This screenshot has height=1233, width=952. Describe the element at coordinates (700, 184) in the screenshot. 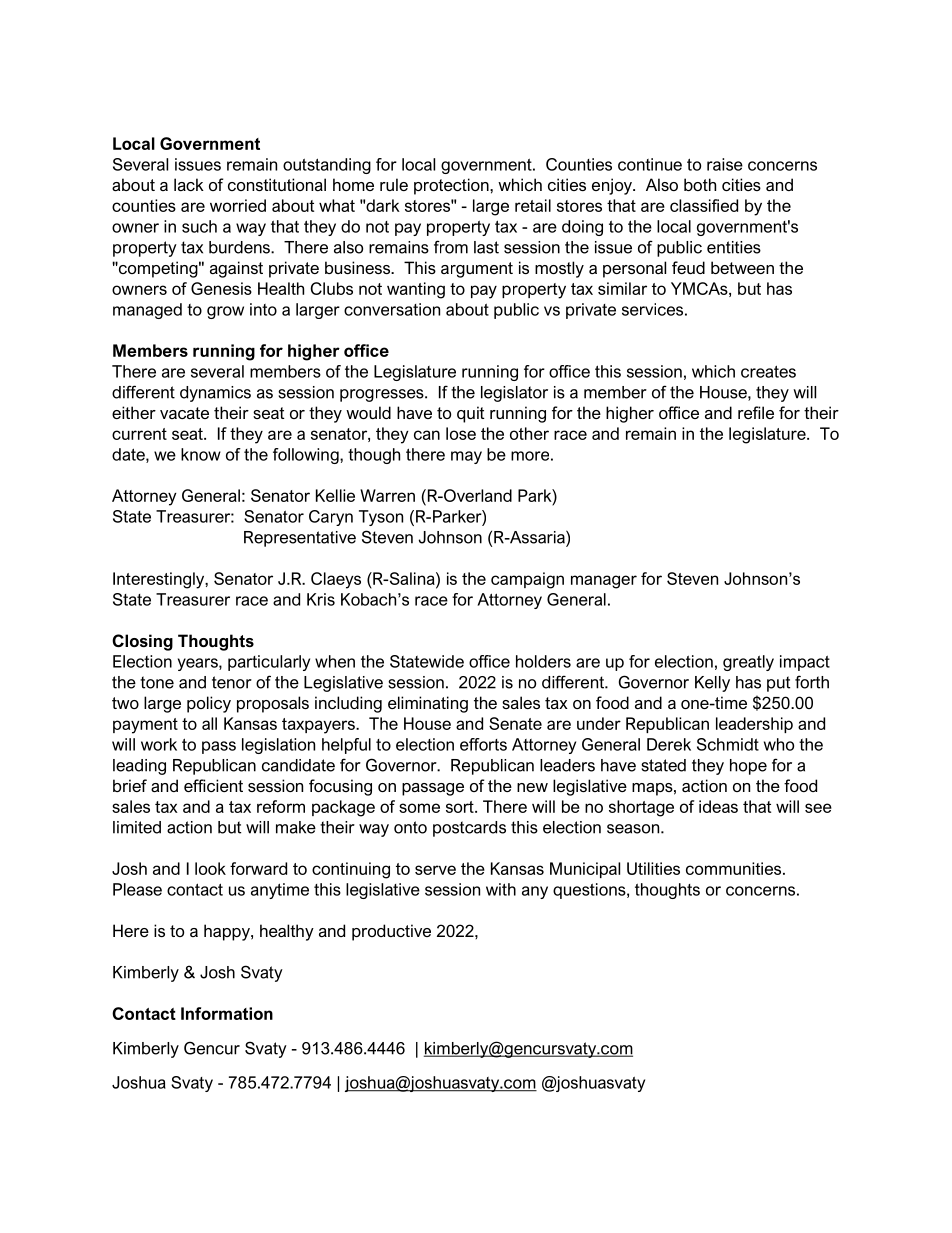

I see `both` at that location.
